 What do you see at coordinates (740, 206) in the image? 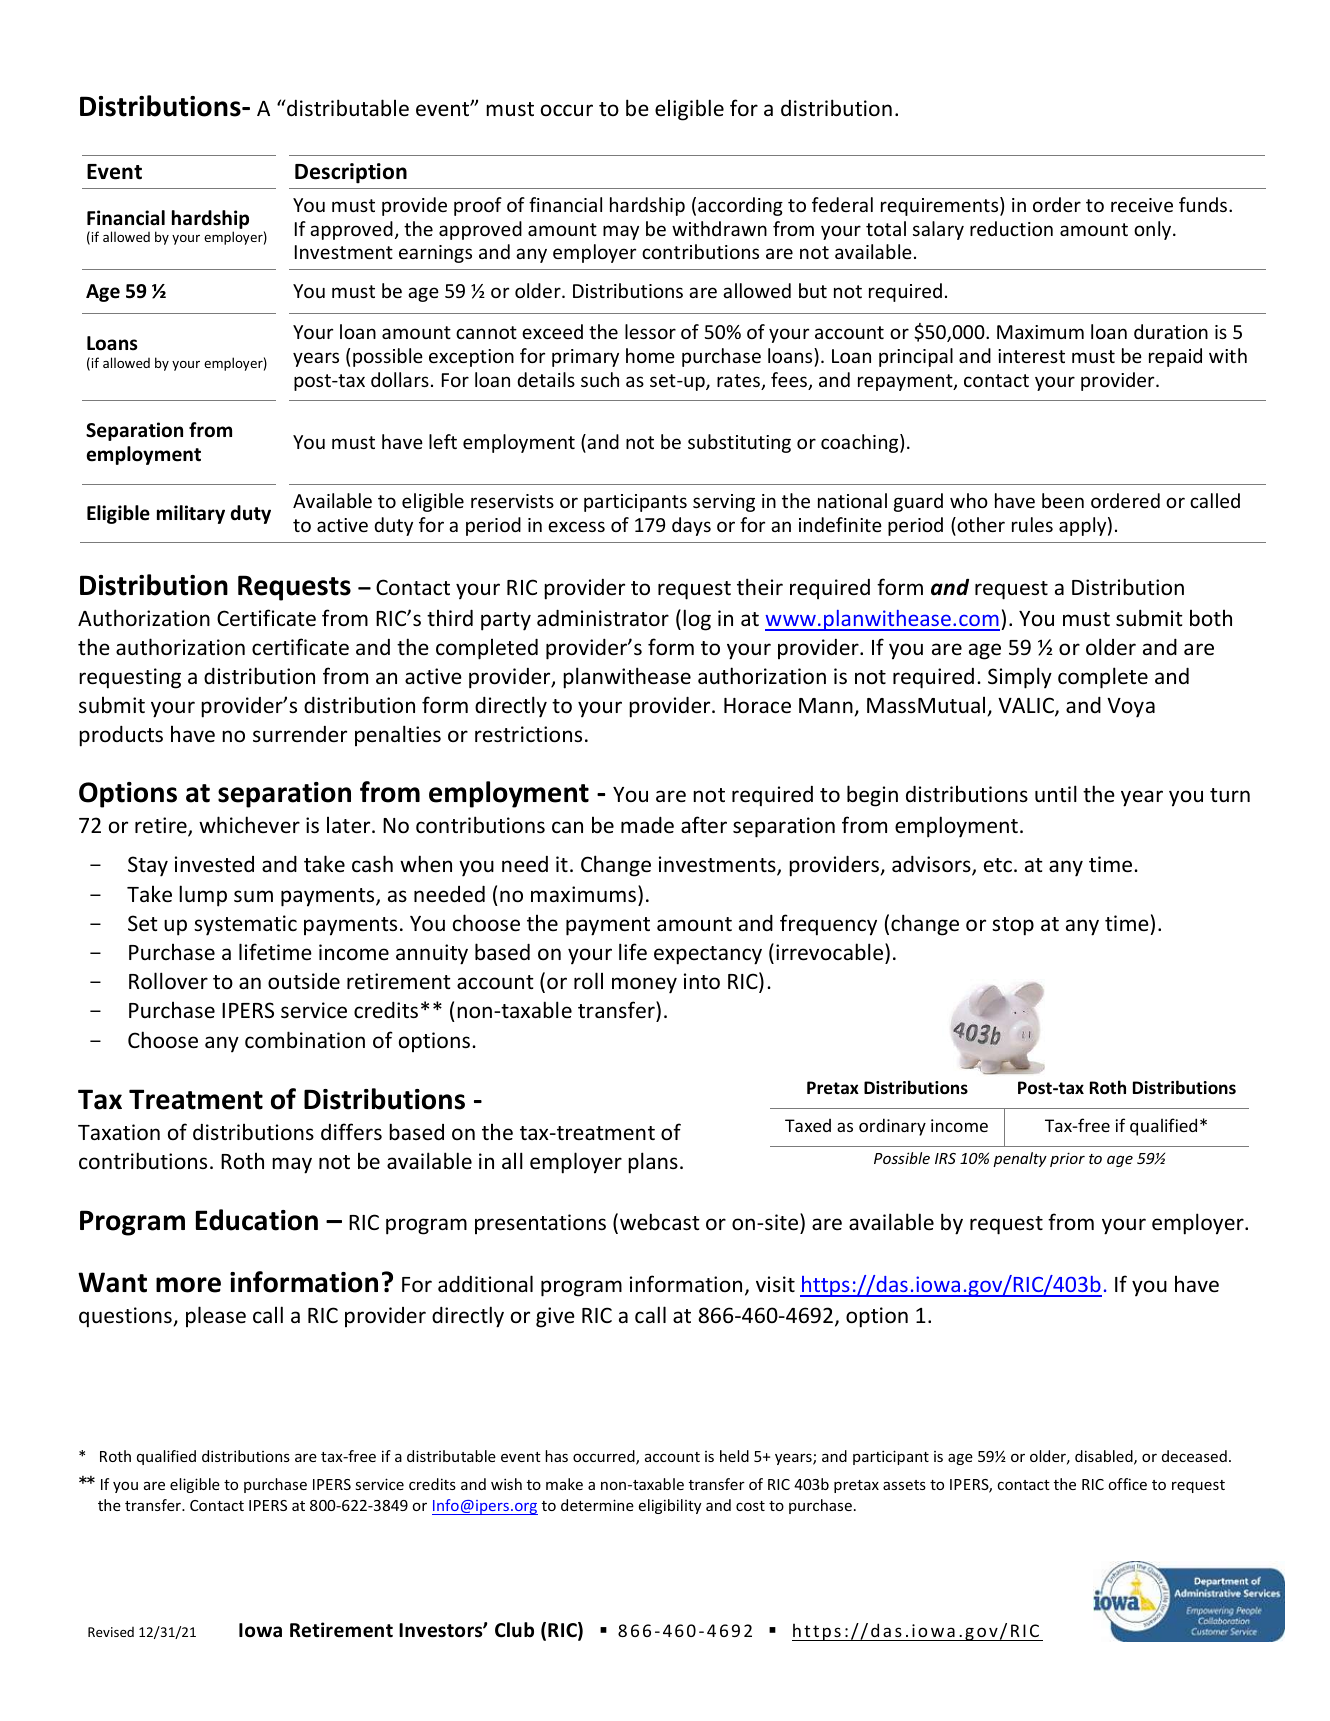
I see `according` at bounding box center [740, 206].
